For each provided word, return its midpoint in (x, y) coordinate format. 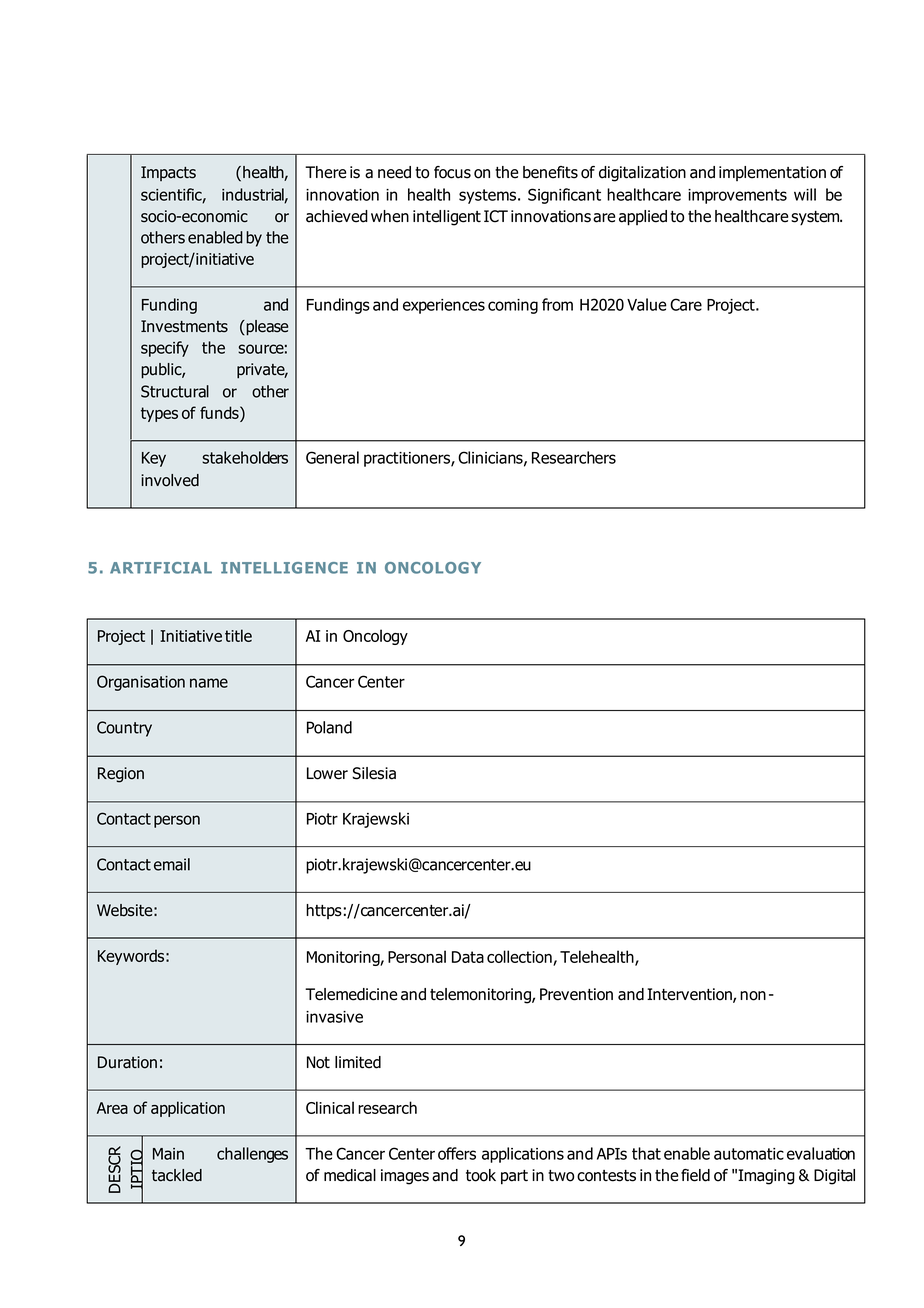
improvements (737, 196)
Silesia (374, 773)
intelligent (447, 218)
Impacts (168, 173)
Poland (329, 727)
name (209, 683)
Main (168, 1154)
